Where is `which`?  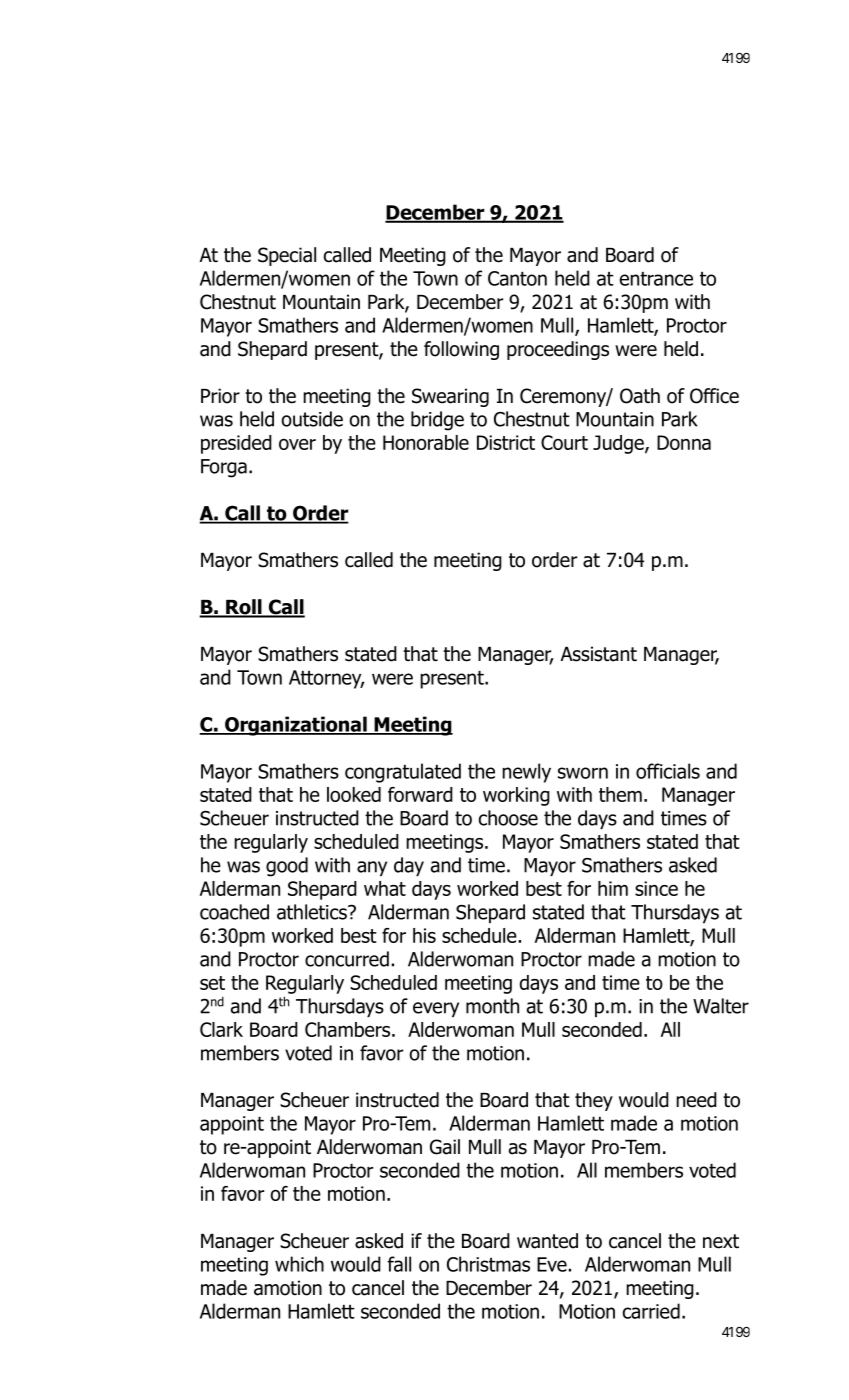
which is located at coordinates (299, 1264).
